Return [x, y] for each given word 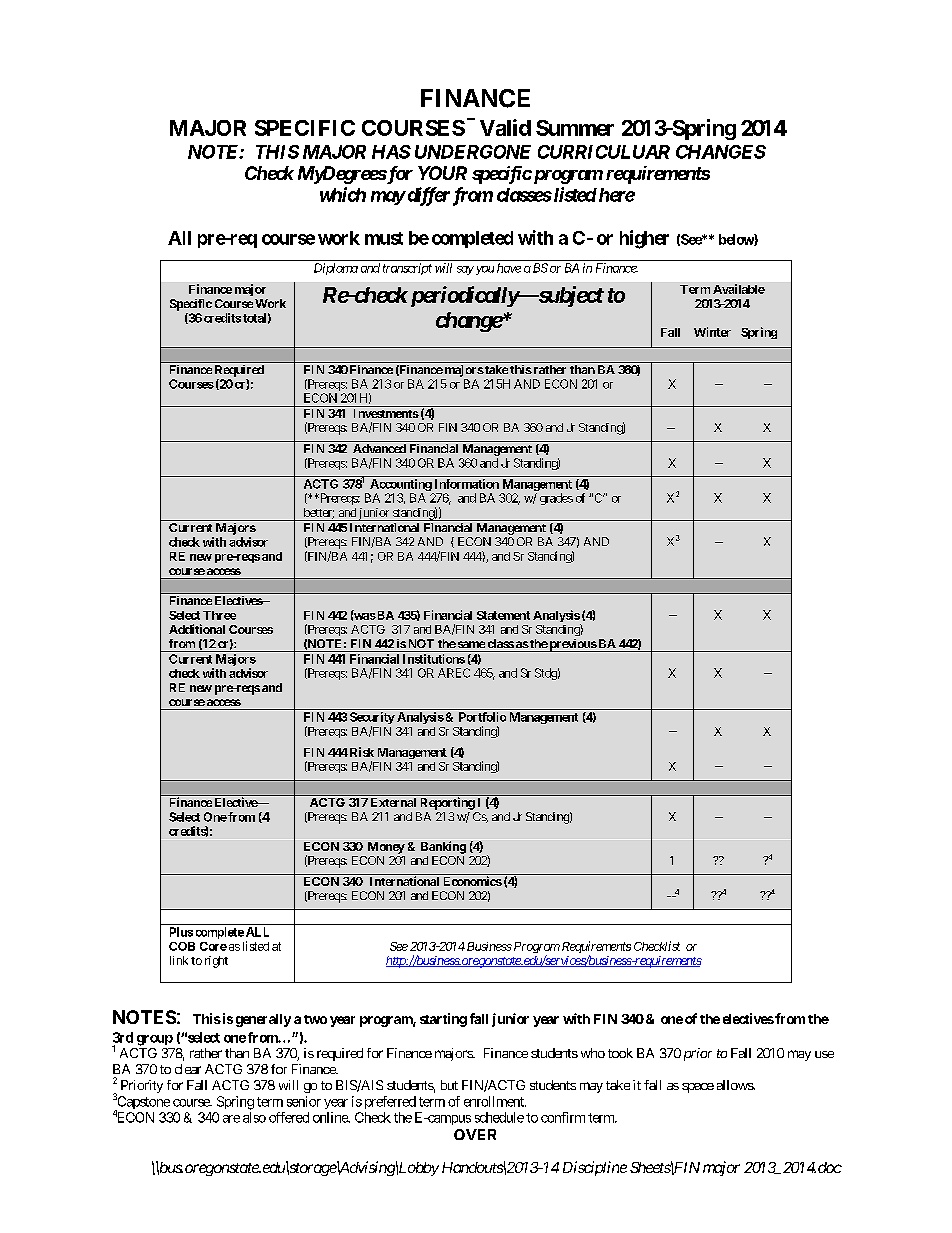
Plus [181, 932]
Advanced [379, 448]
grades [556, 499]
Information [467, 484]
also [254, 1117]
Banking [443, 847]
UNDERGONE [473, 152]
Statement [503, 615]
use [824, 1054]
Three [219, 615]
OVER [475, 1134]
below [737, 240]
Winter [712, 332]
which [343, 194]
